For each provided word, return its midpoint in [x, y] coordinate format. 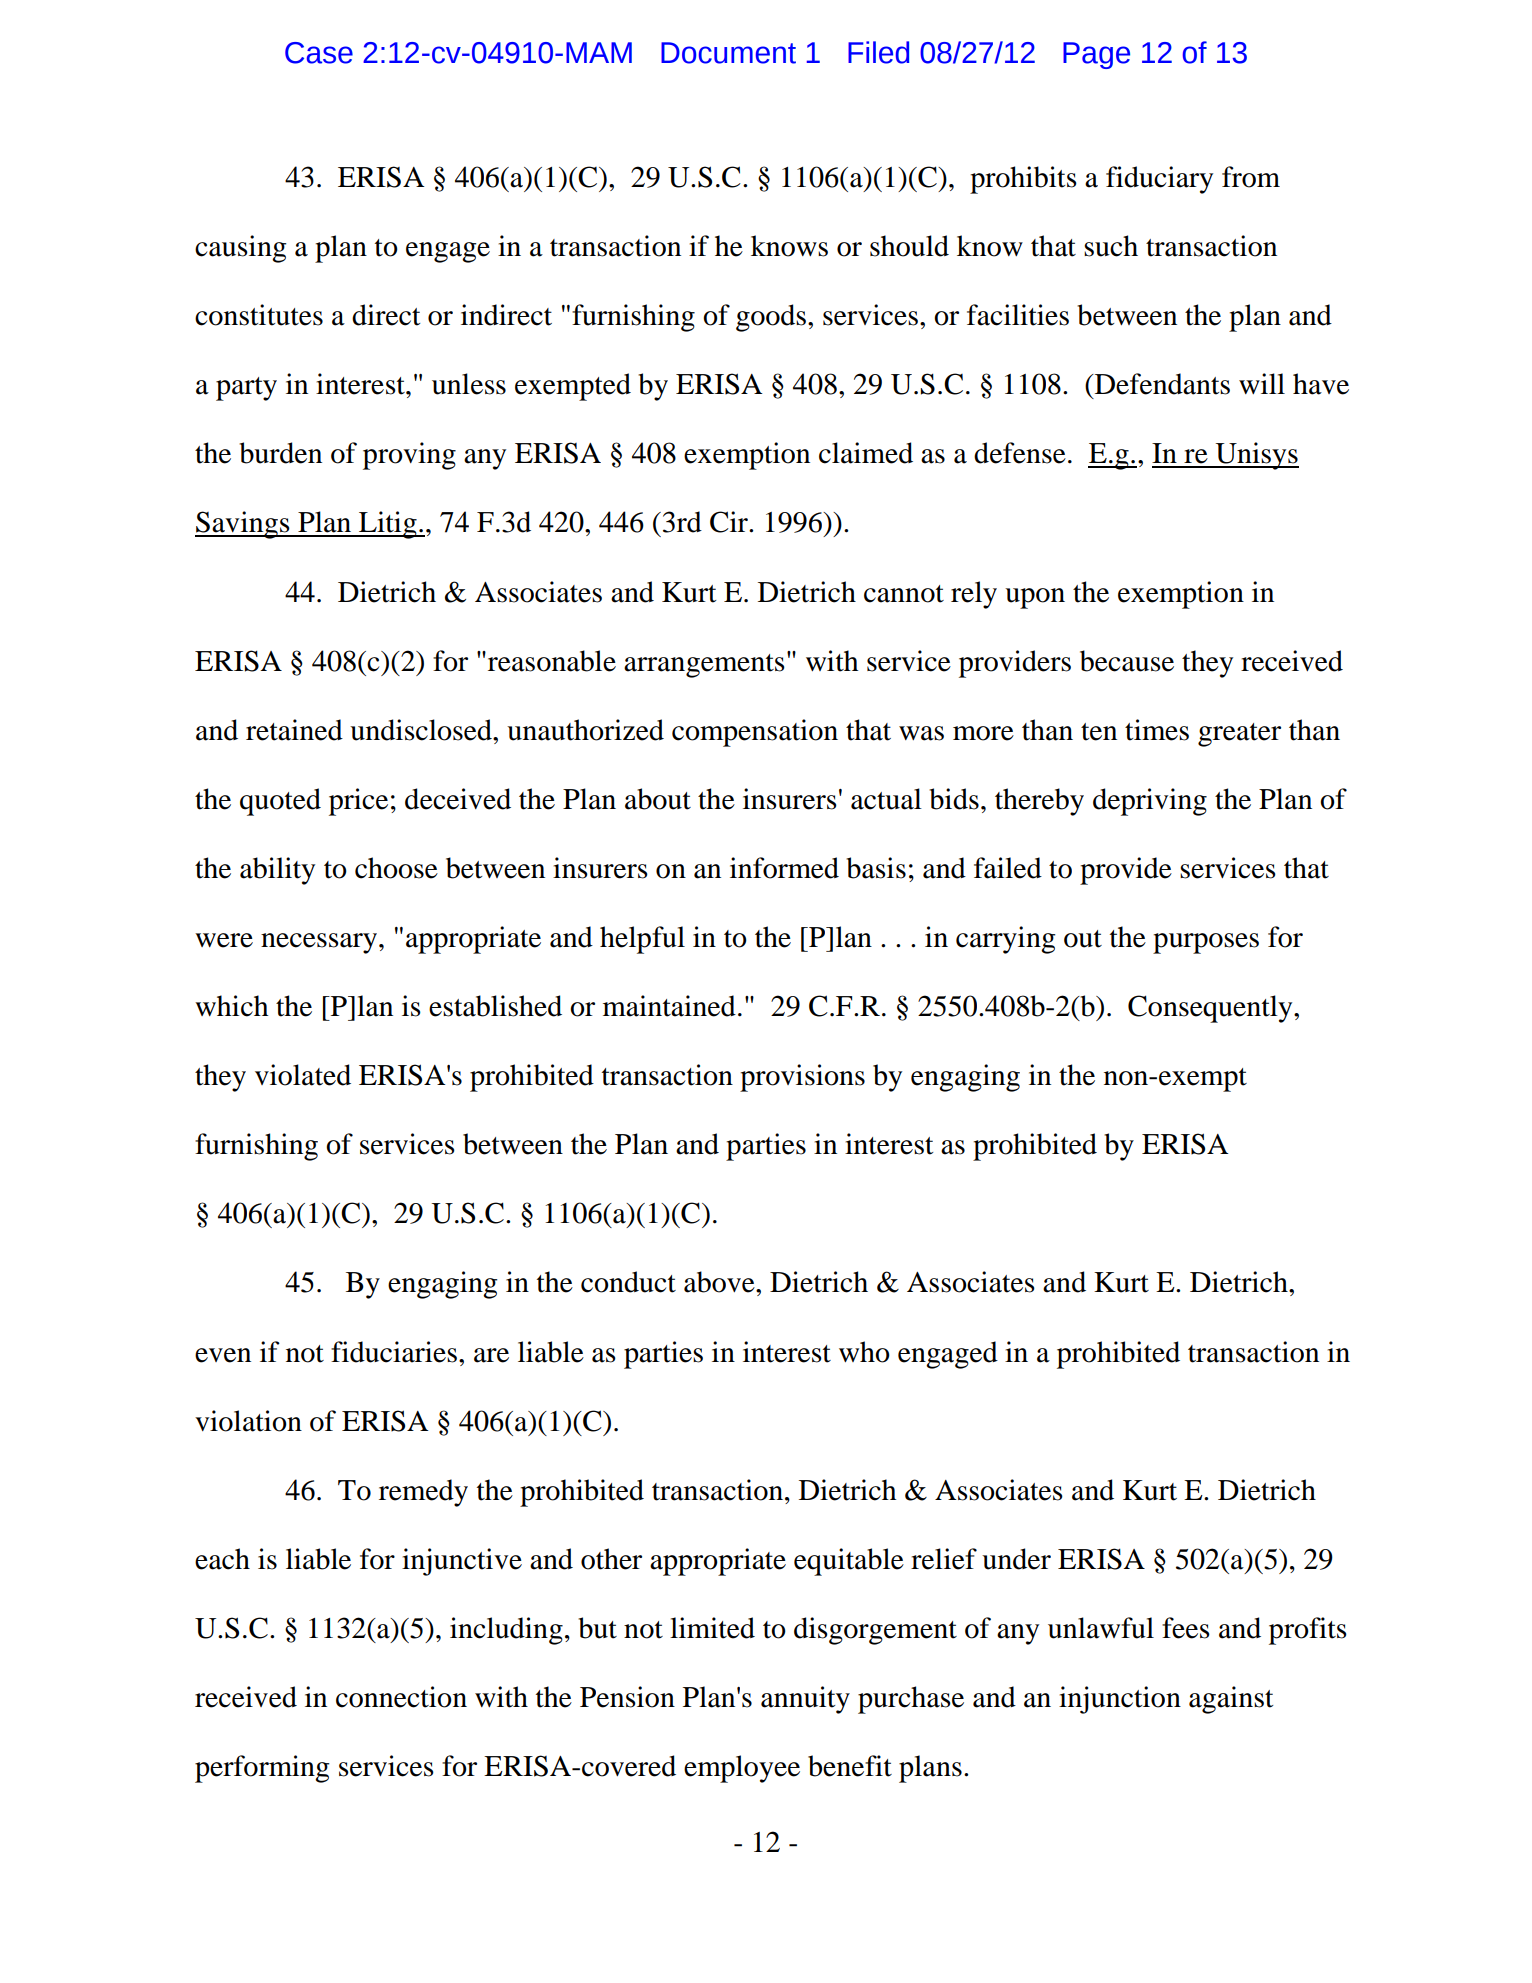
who [864, 1352]
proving [409, 456]
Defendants [1161, 384]
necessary [320, 943]
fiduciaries [394, 1352]
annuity [805, 1700]
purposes [1206, 943]
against [1231, 1700]
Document [728, 53]
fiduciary [1159, 180]
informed [784, 868]
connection [401, 1697]
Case [319, 53]
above [720, 1282]
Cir [730, 522]
